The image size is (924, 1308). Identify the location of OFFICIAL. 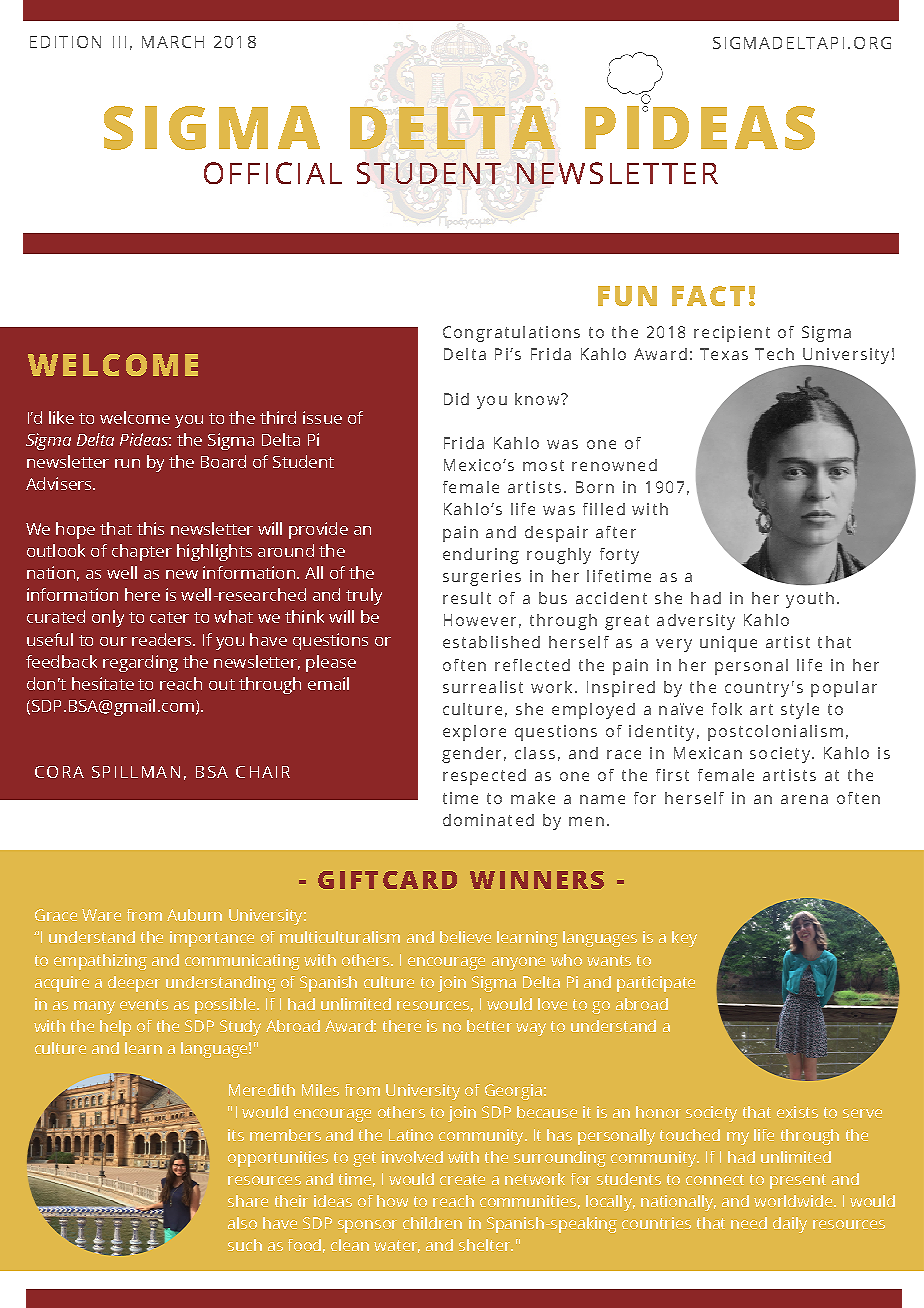
(273, 173).
